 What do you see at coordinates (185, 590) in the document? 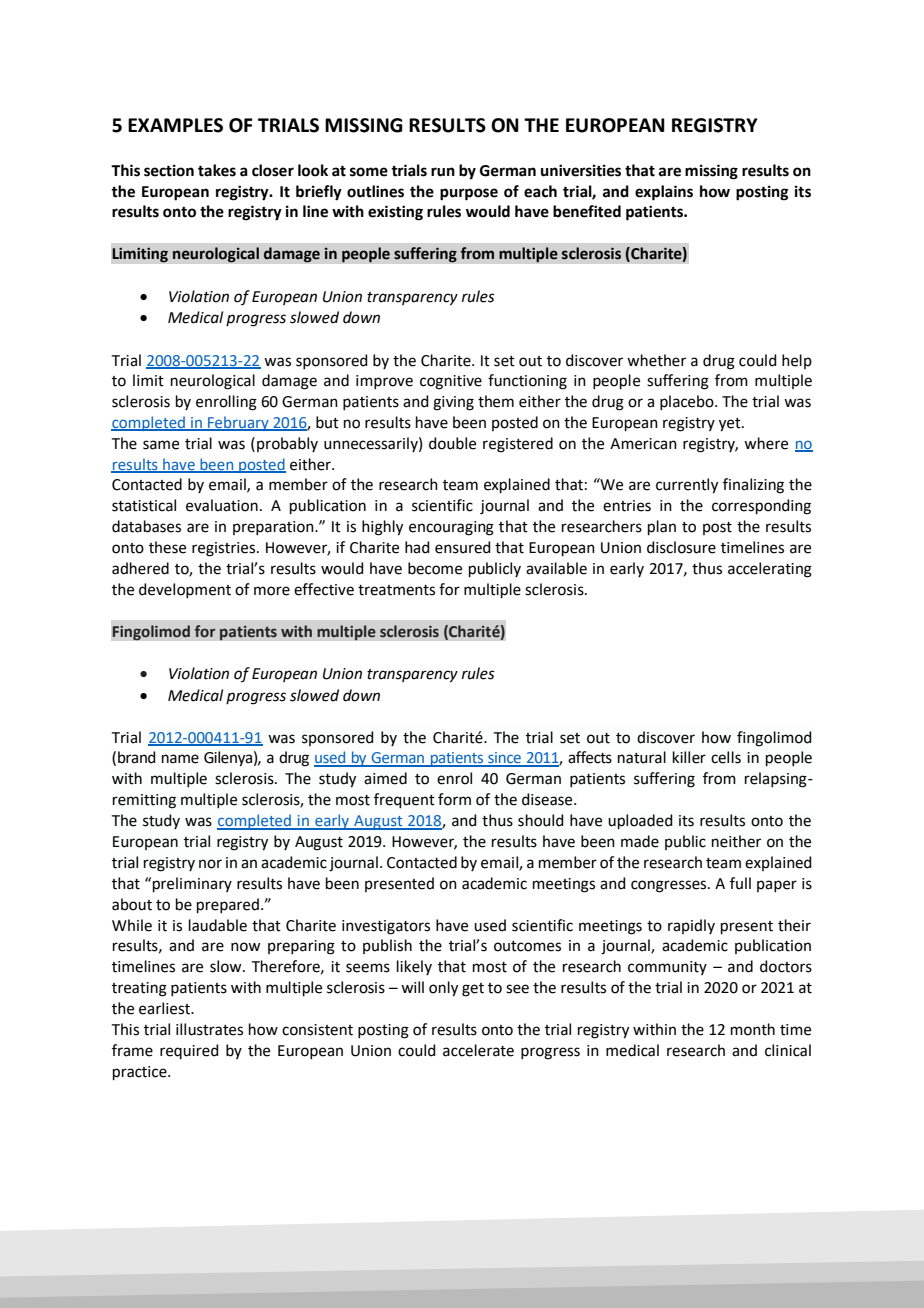
I see `development` at bounding box center [185, 590].
